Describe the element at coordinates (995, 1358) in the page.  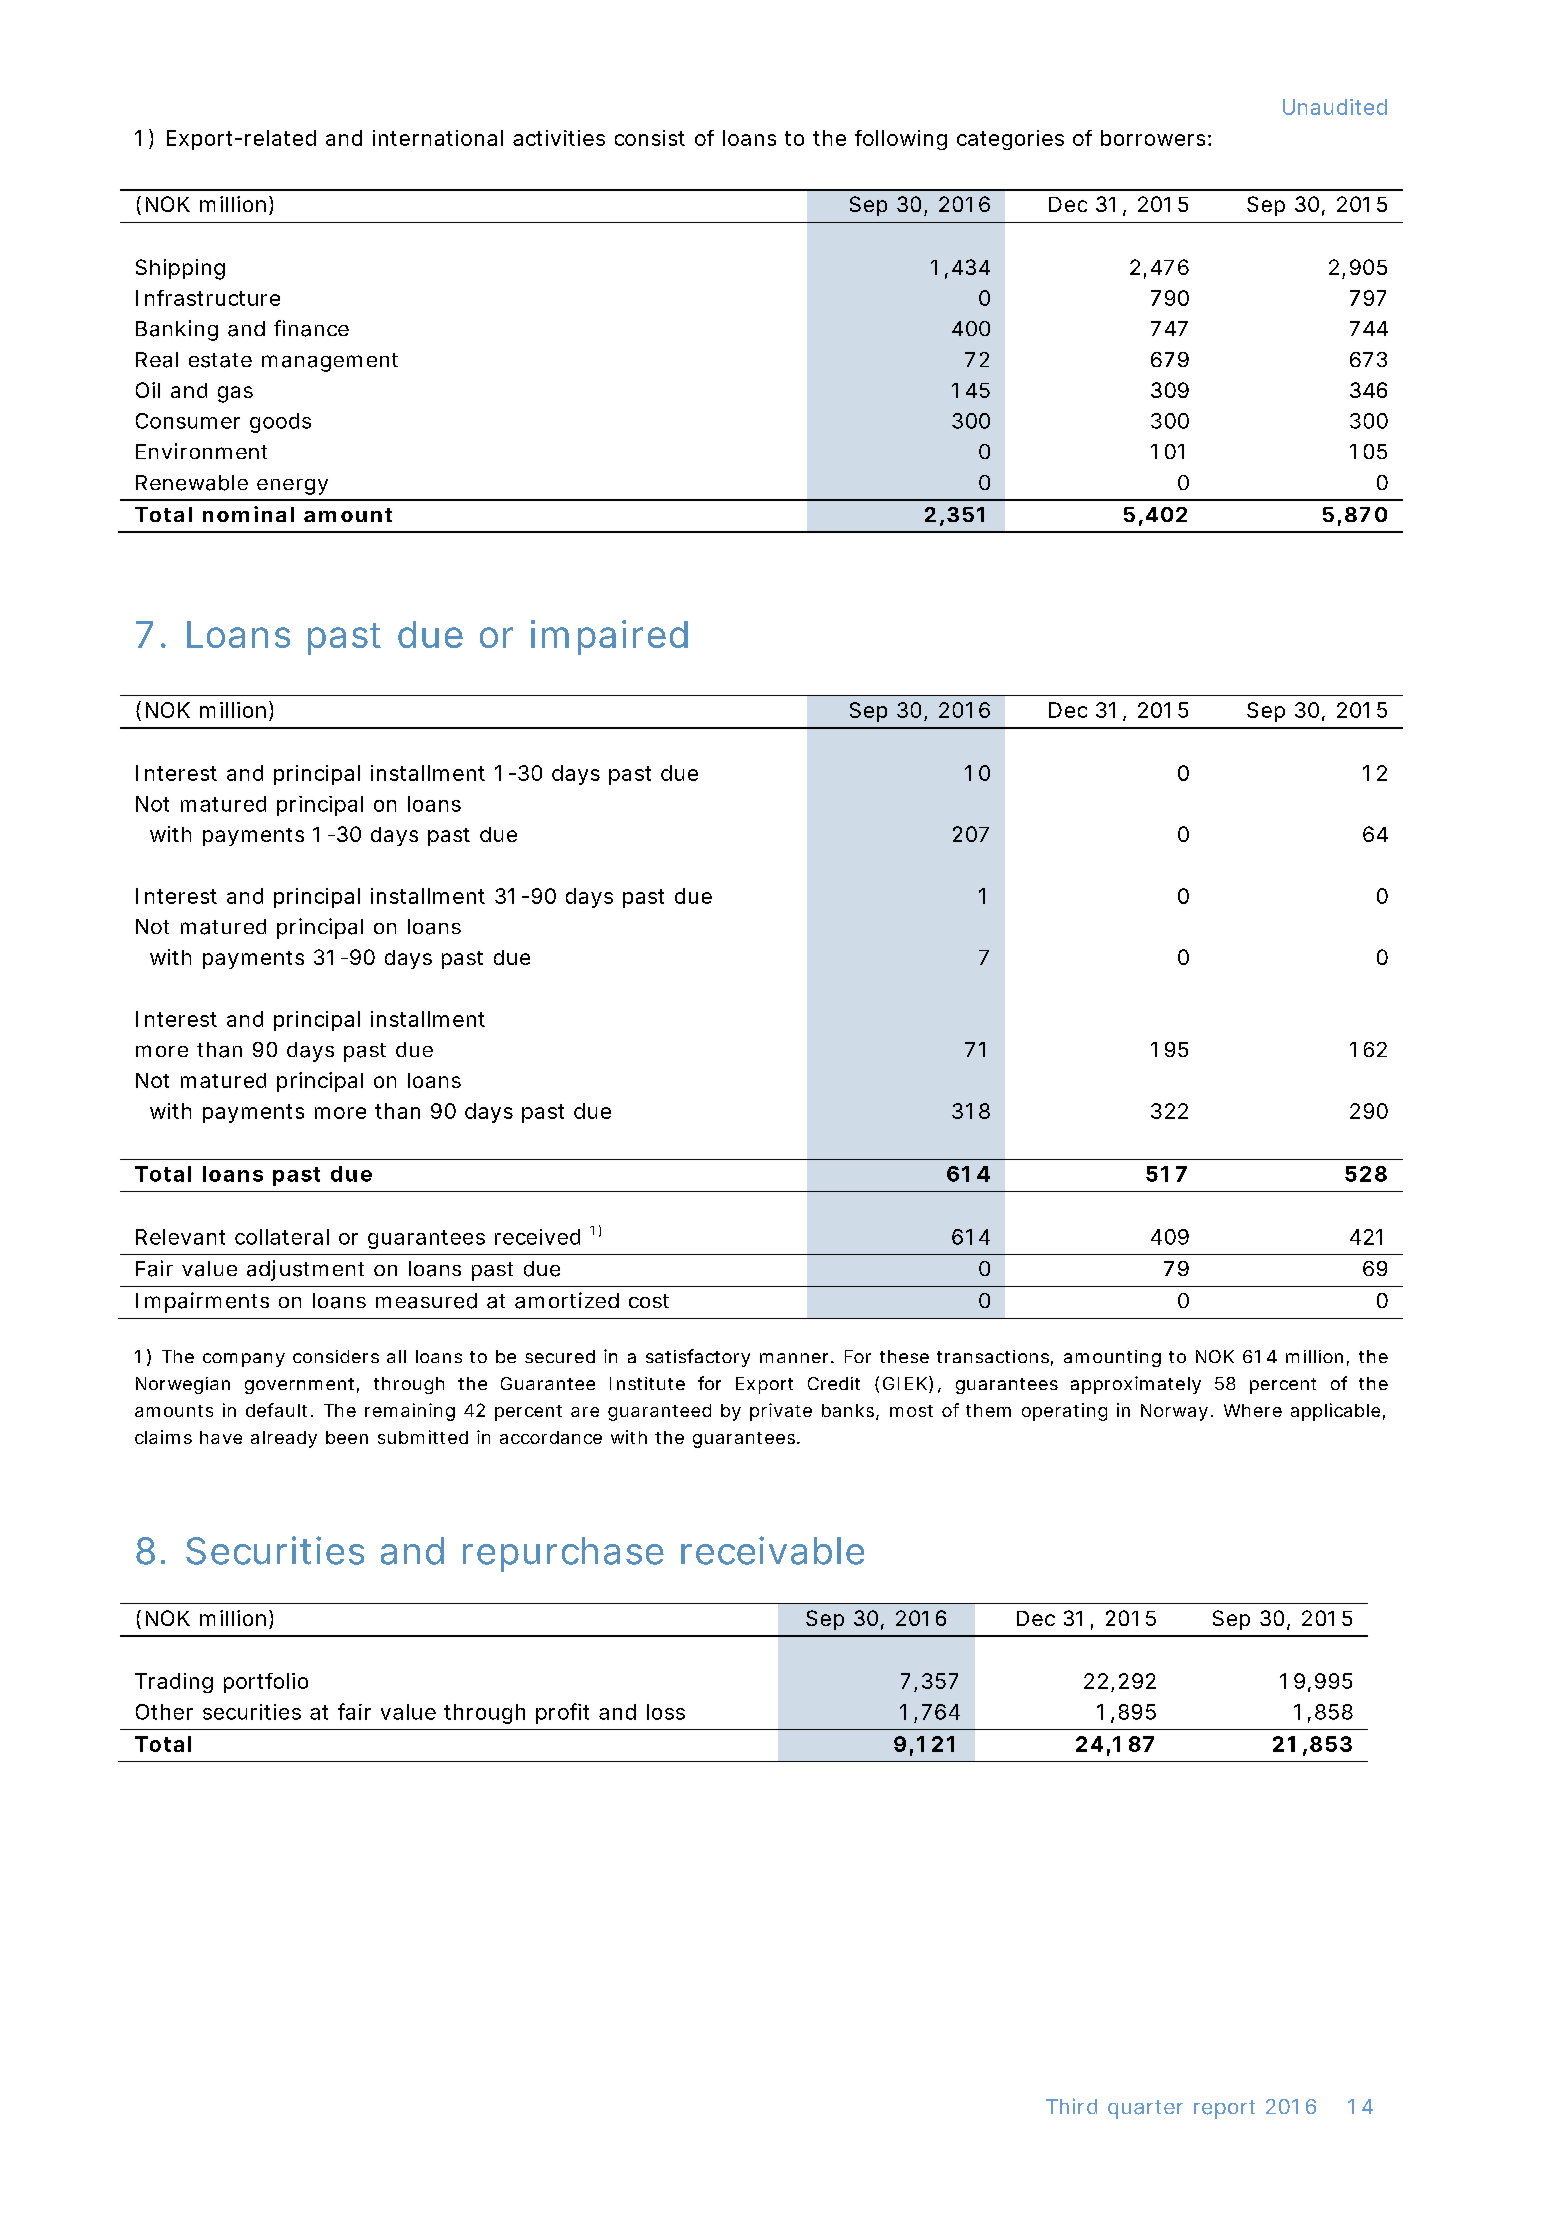
I see `transactions` at that location.
